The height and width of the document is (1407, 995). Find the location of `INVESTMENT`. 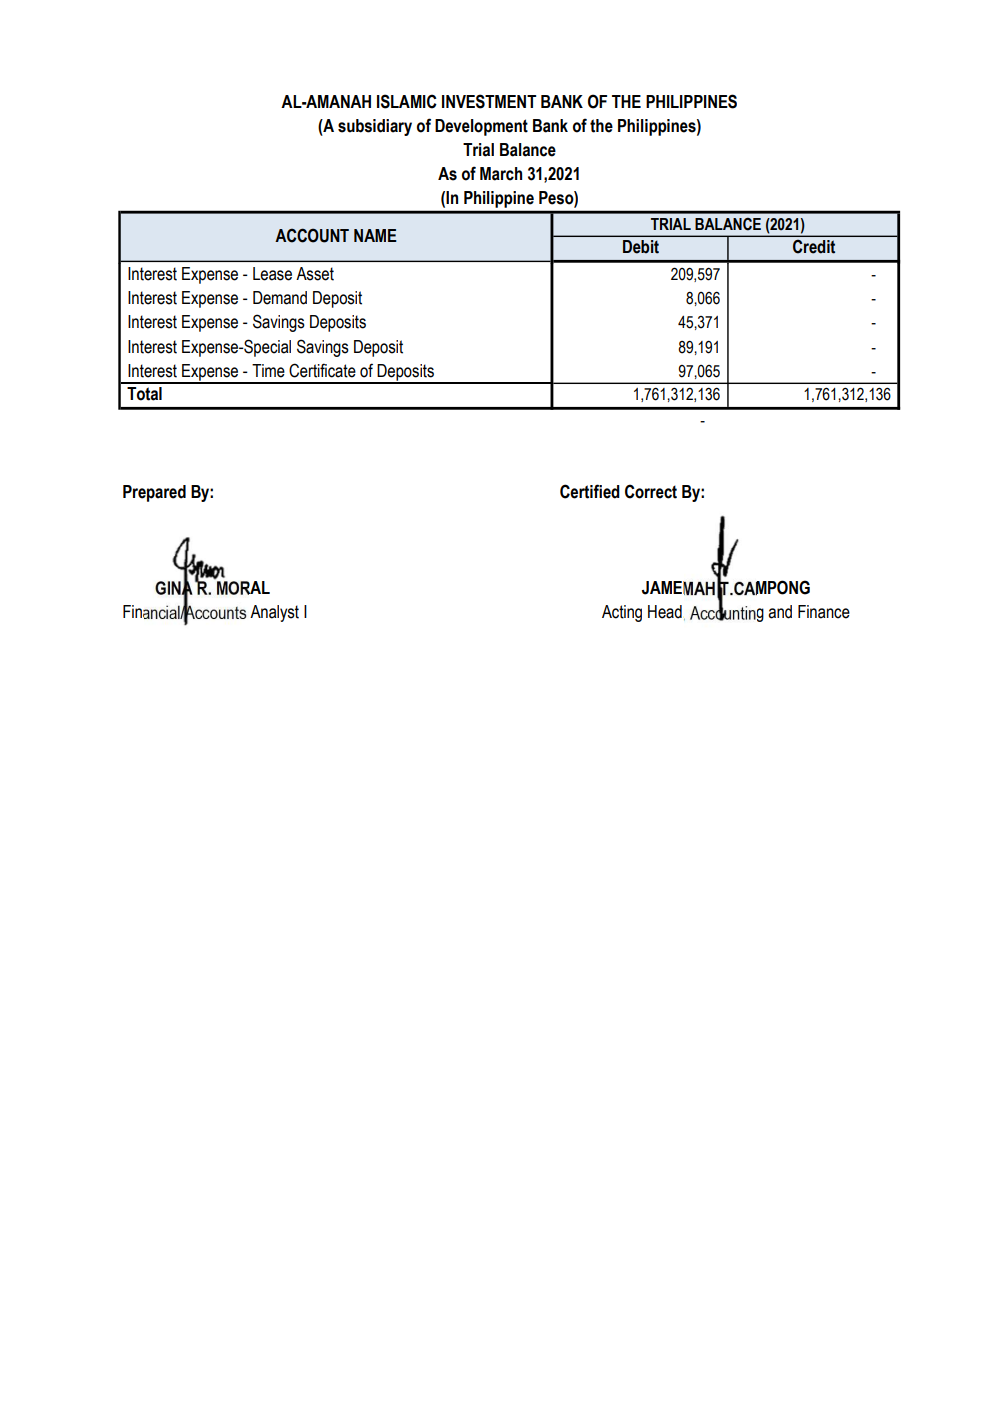

INVESTMENT is located at coordinates (489, 101).
